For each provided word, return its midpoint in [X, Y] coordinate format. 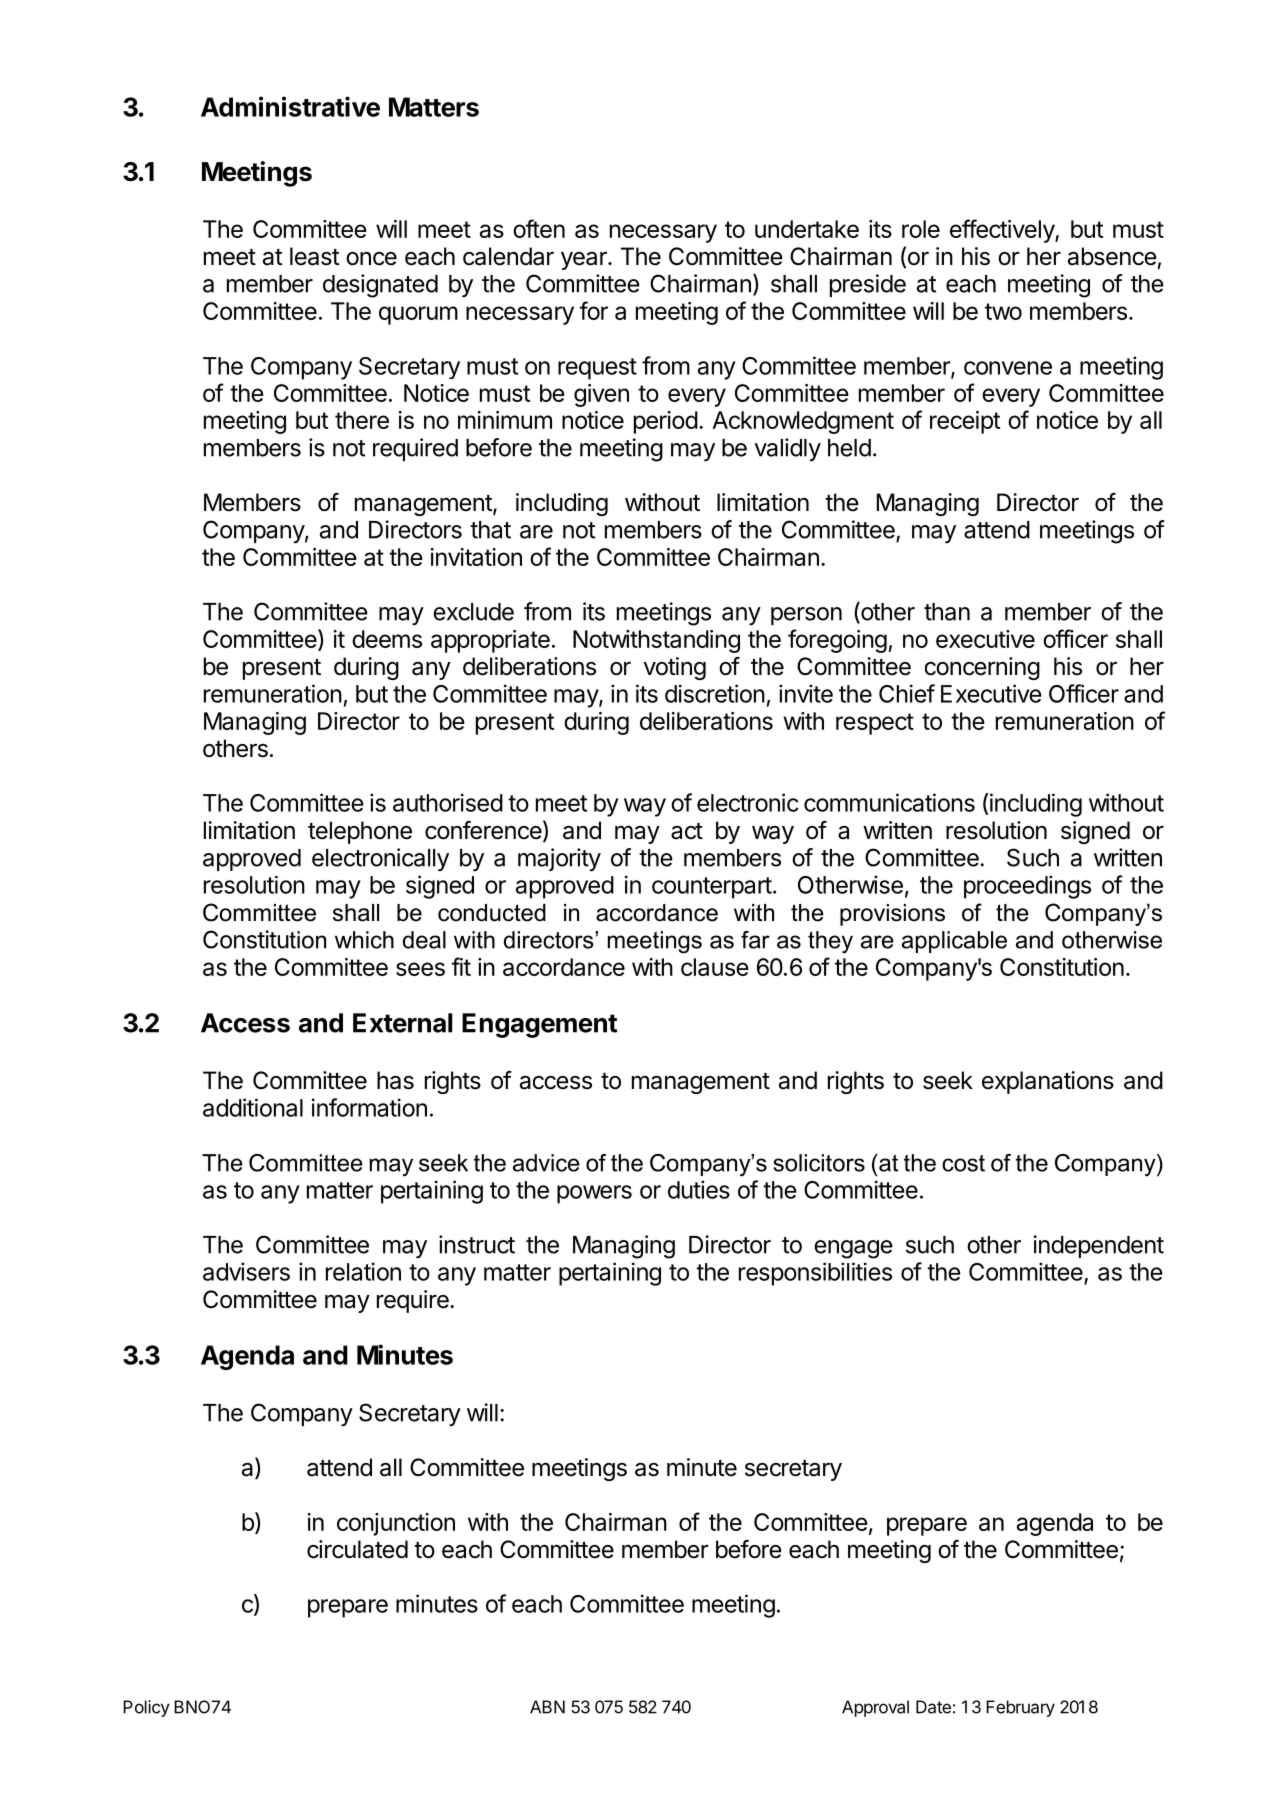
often [539, 228]
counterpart [712, 888]
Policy [146, 1708]
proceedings [1027, 887]
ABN [547, 1707]
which [364, 940]
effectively [1003, 231]
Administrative [290, 106]
